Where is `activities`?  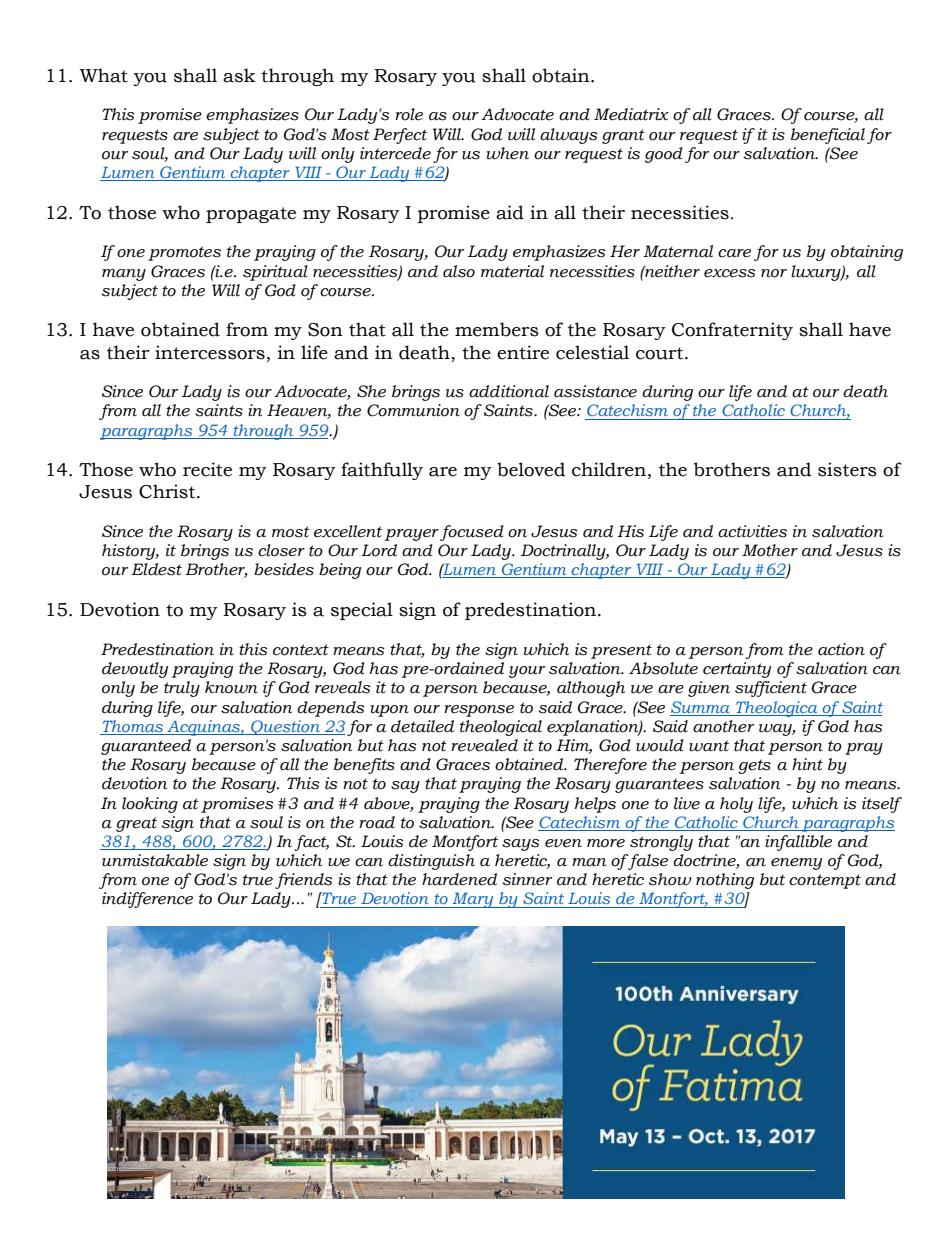 activities is located at coordinates (752, 531).
